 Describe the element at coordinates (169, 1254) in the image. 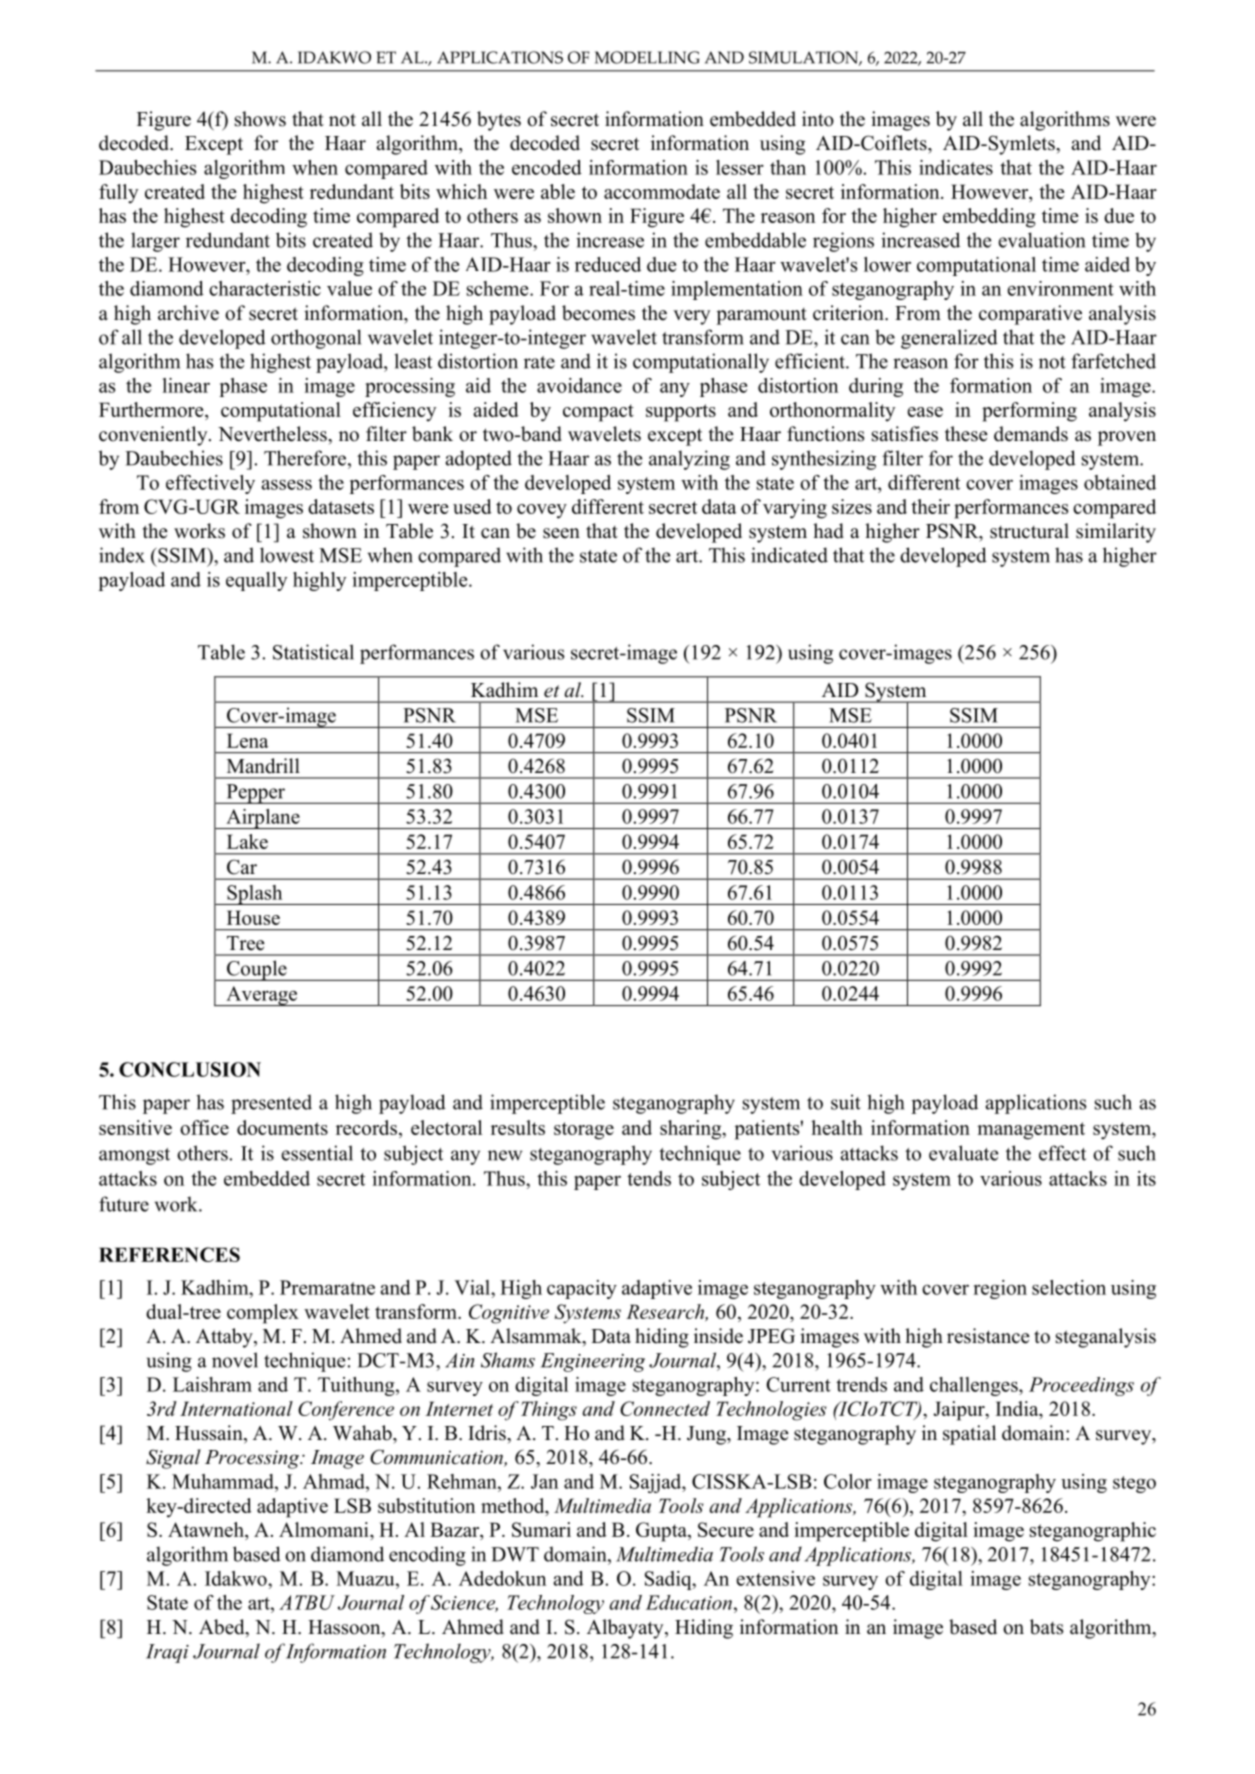

I see `REFERENCES` at that location.
